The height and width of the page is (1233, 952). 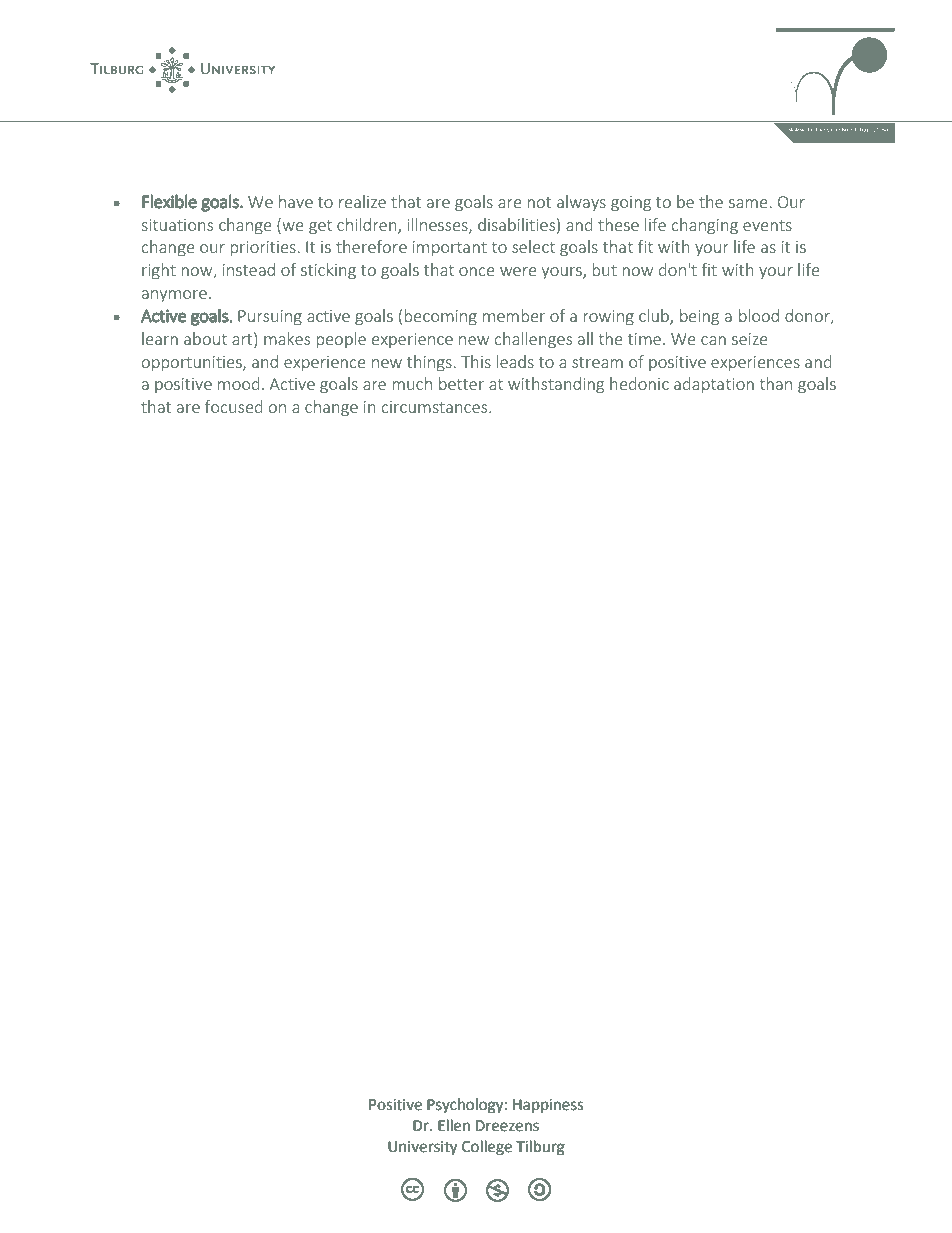 I want to click on Happiness, so click(x=548, y=1106).
